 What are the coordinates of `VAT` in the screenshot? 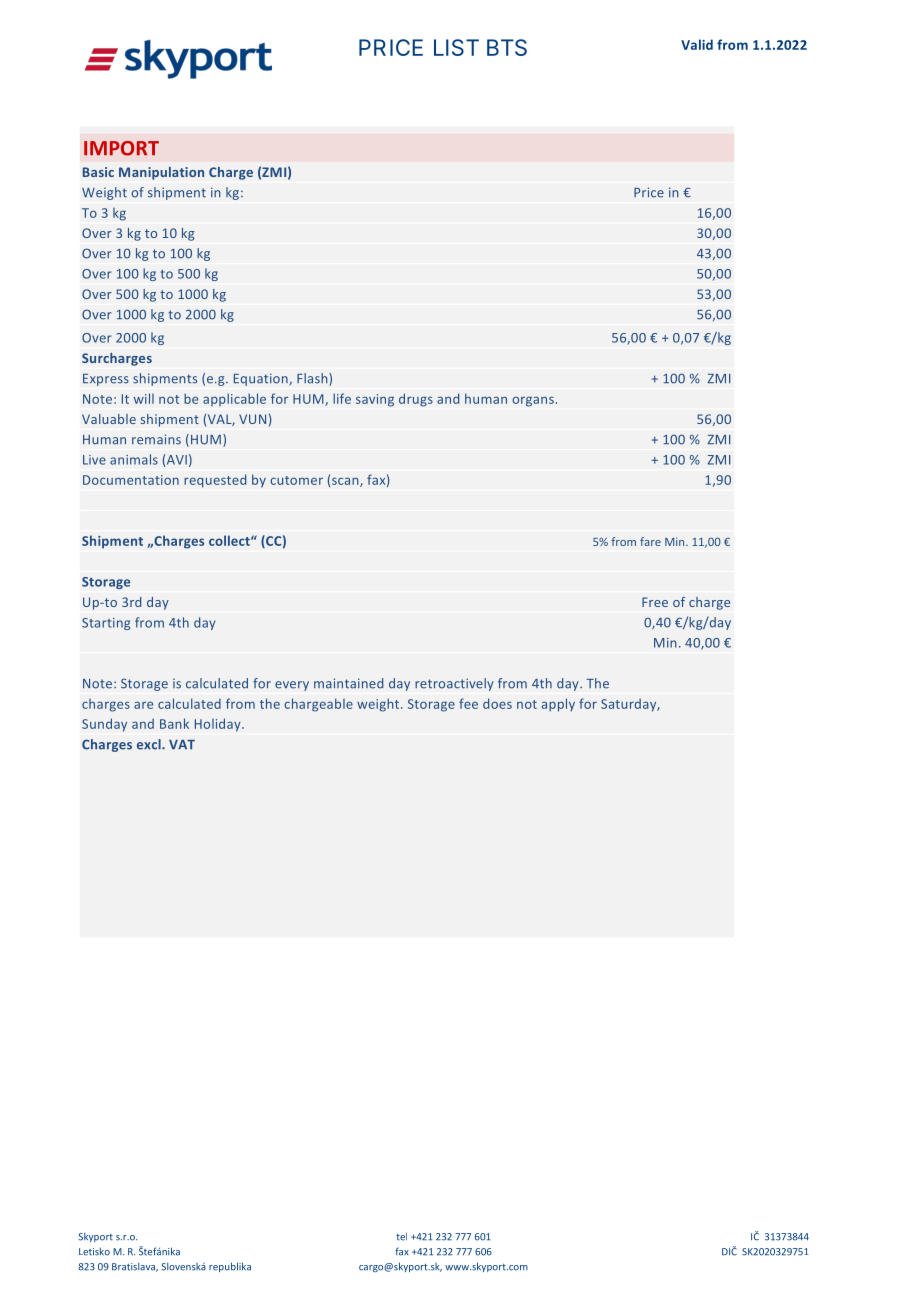 It's located at (182, 745).
